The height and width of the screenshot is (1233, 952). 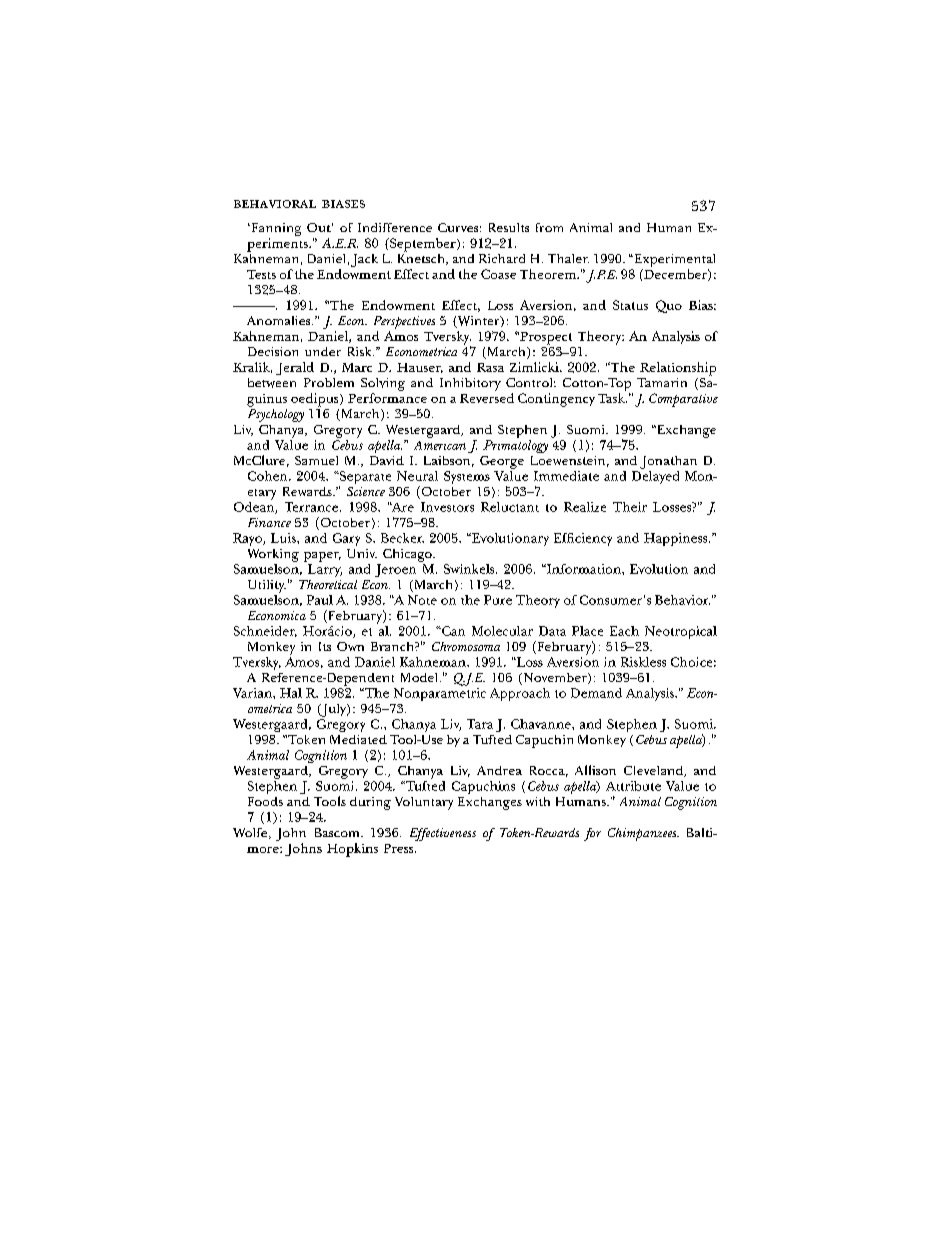 What do you see at coordinates (265, 801) in the screenshot?
I see `Foods` at bounding box center [265, 801].
